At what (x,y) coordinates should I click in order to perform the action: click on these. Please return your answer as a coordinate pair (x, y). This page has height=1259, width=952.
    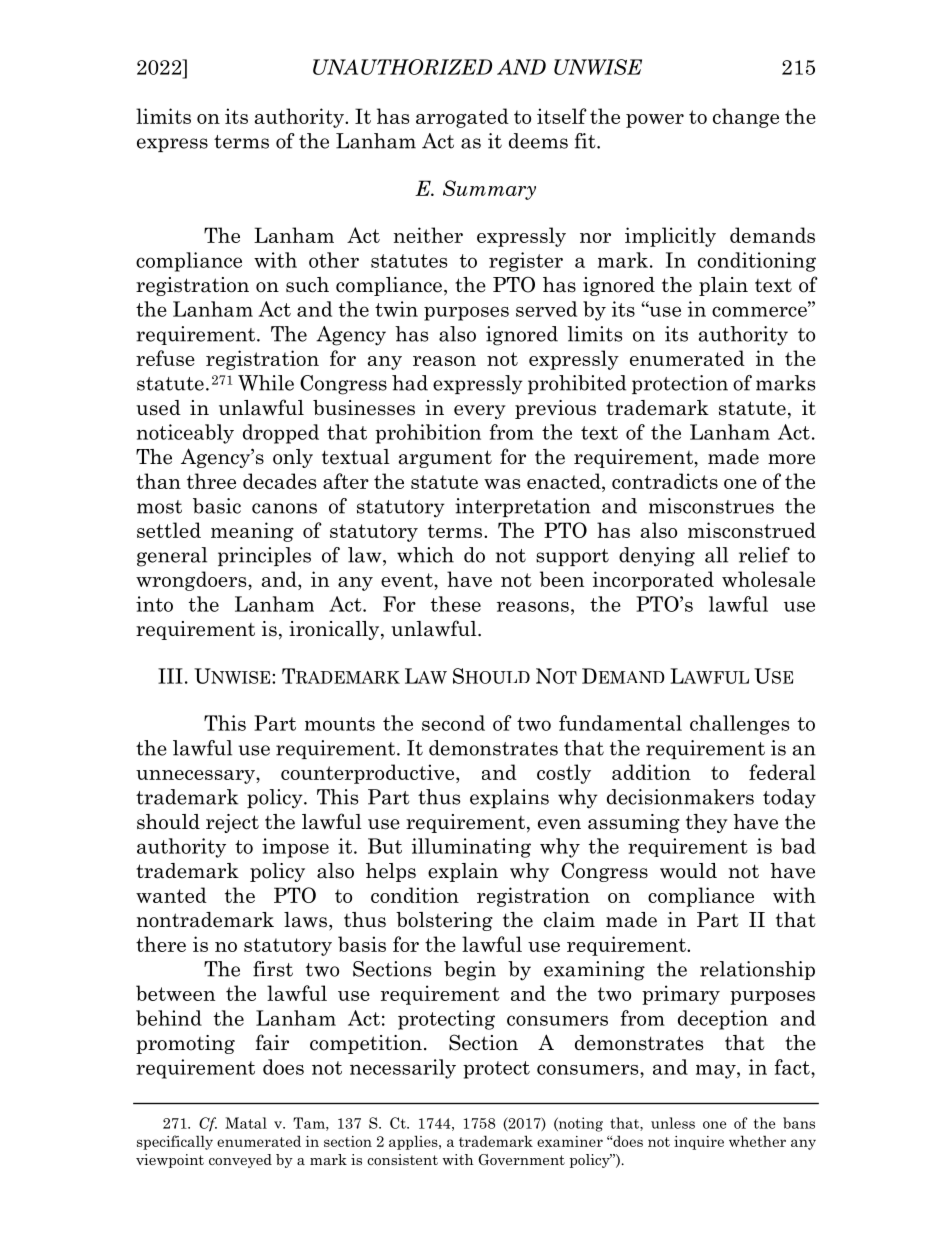
    Looking at the image, I should click on (456, 604).
